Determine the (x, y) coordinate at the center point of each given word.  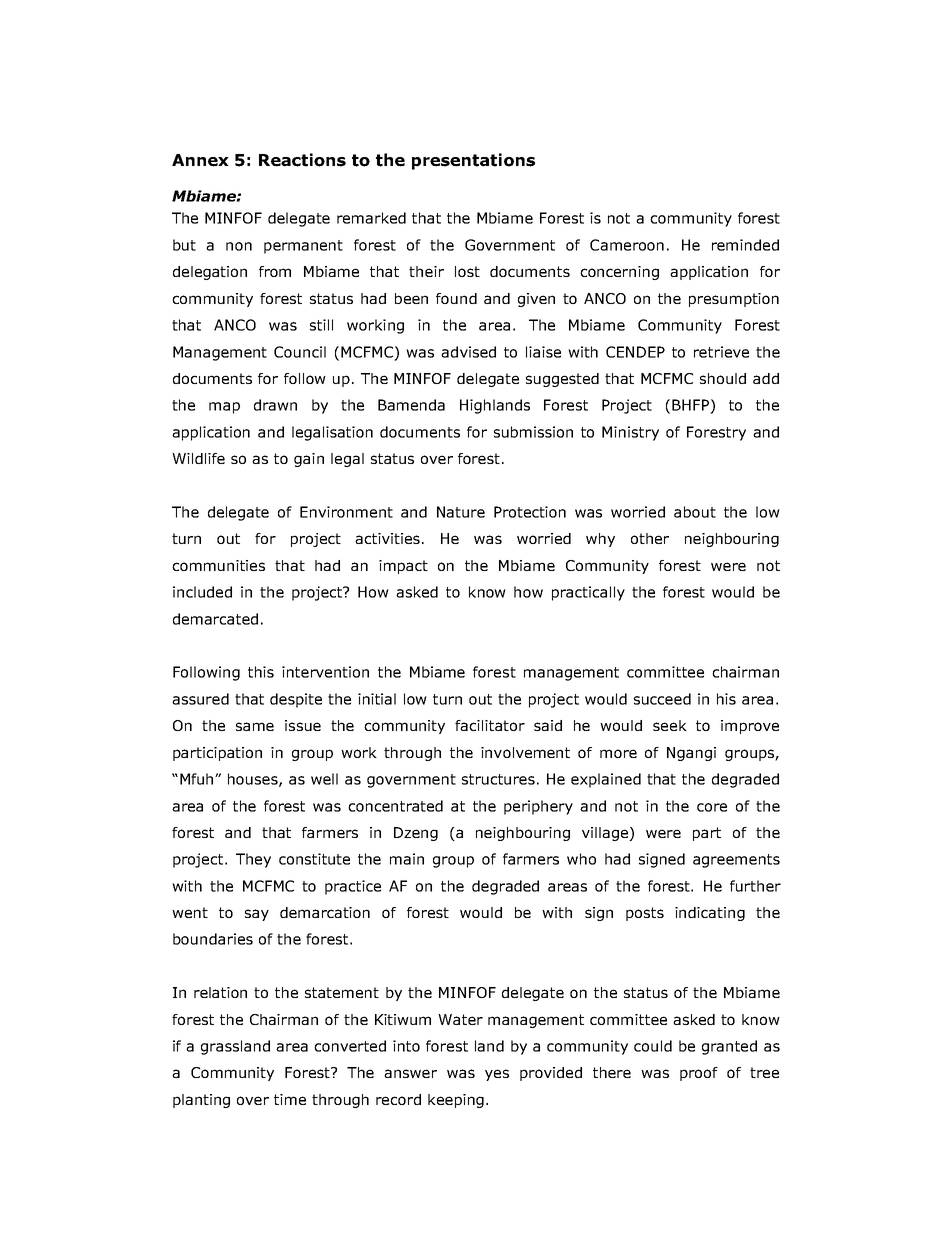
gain (309, 460)
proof (699, 1074)
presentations (473, 161)
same (255, 726)
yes (497, 1075)
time (290, 1099)
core (712, 807)
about (695, 512)
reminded (745, 245)
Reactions (302, 160)
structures (498, 779)
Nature (461, 512)
